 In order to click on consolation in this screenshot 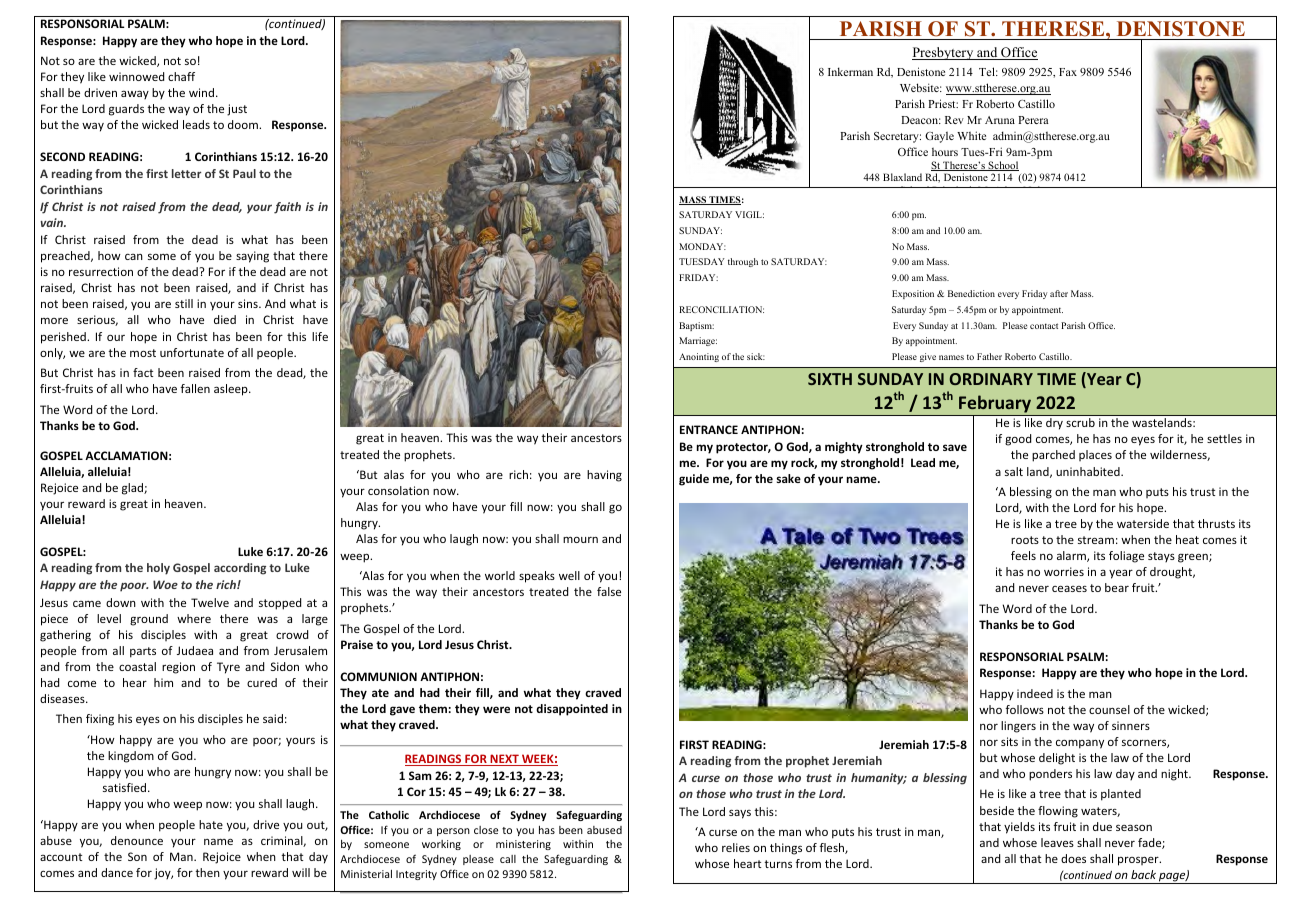, I will do `click(398, 490)`.
